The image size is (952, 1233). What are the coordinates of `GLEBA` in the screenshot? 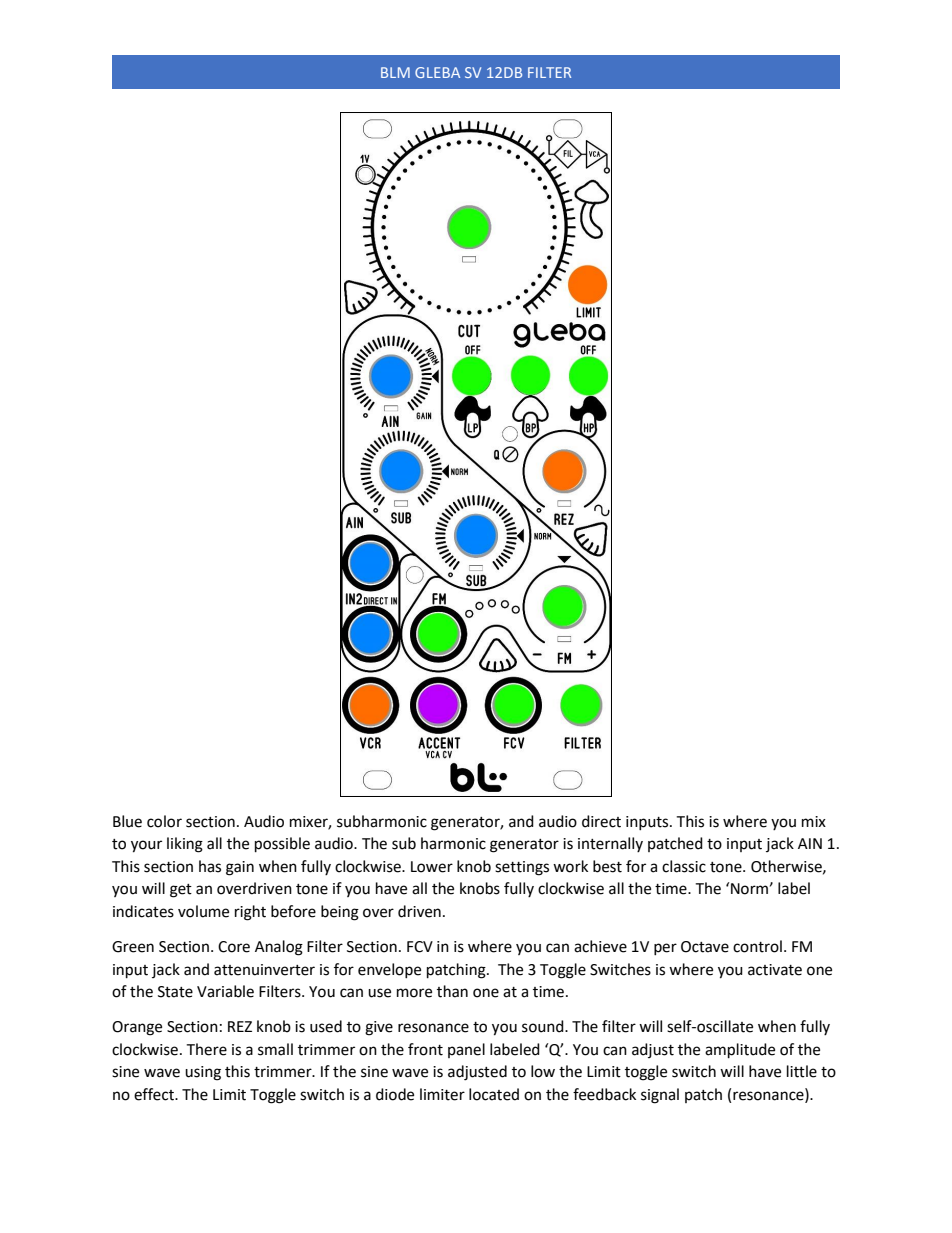 It's located at (437, 72).
